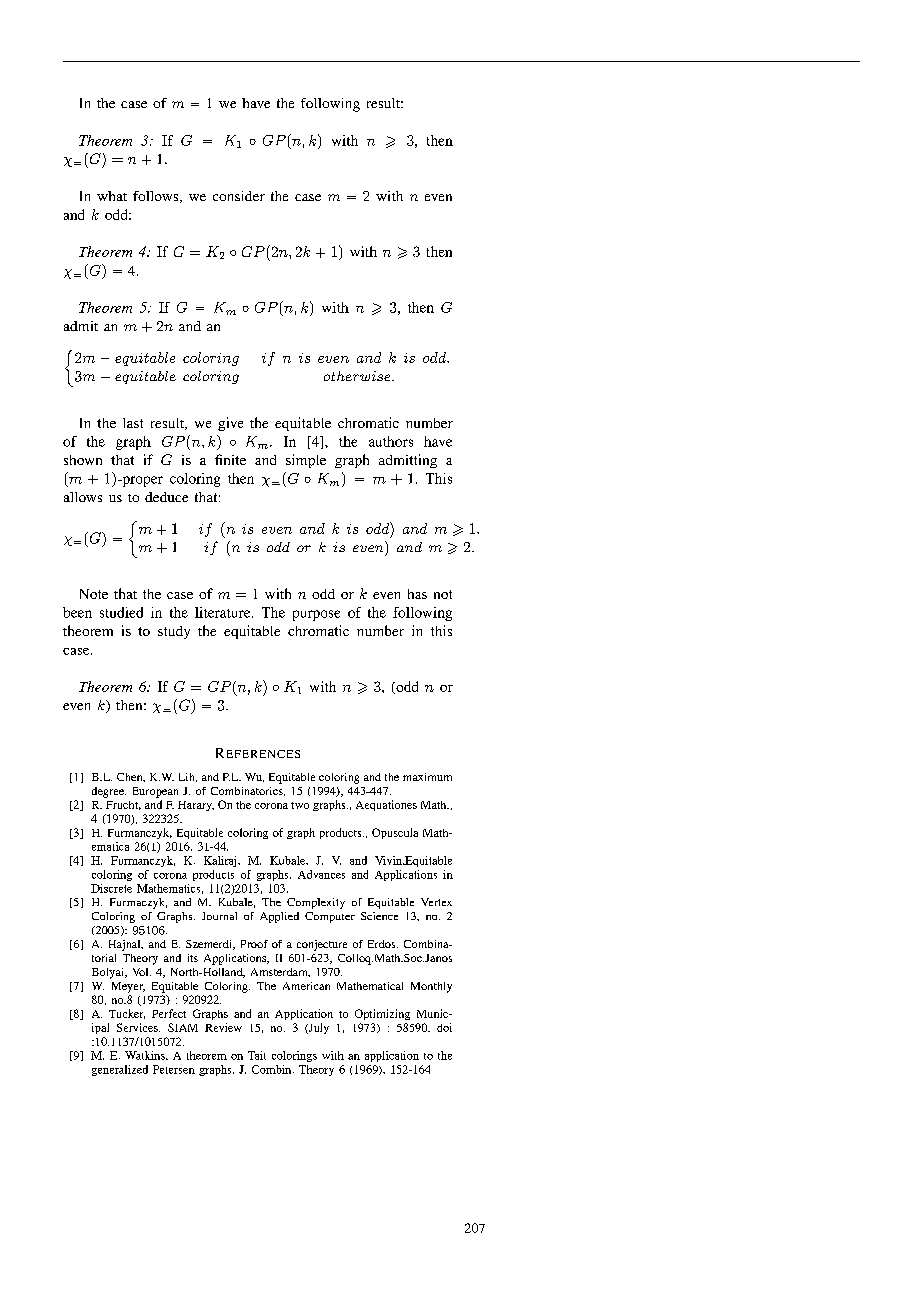 This screenshot has width=924, height=1308. What do you see at coordinates (391, 441) in the screenshot?
I see `authors` at bounding box center [391, 441].
